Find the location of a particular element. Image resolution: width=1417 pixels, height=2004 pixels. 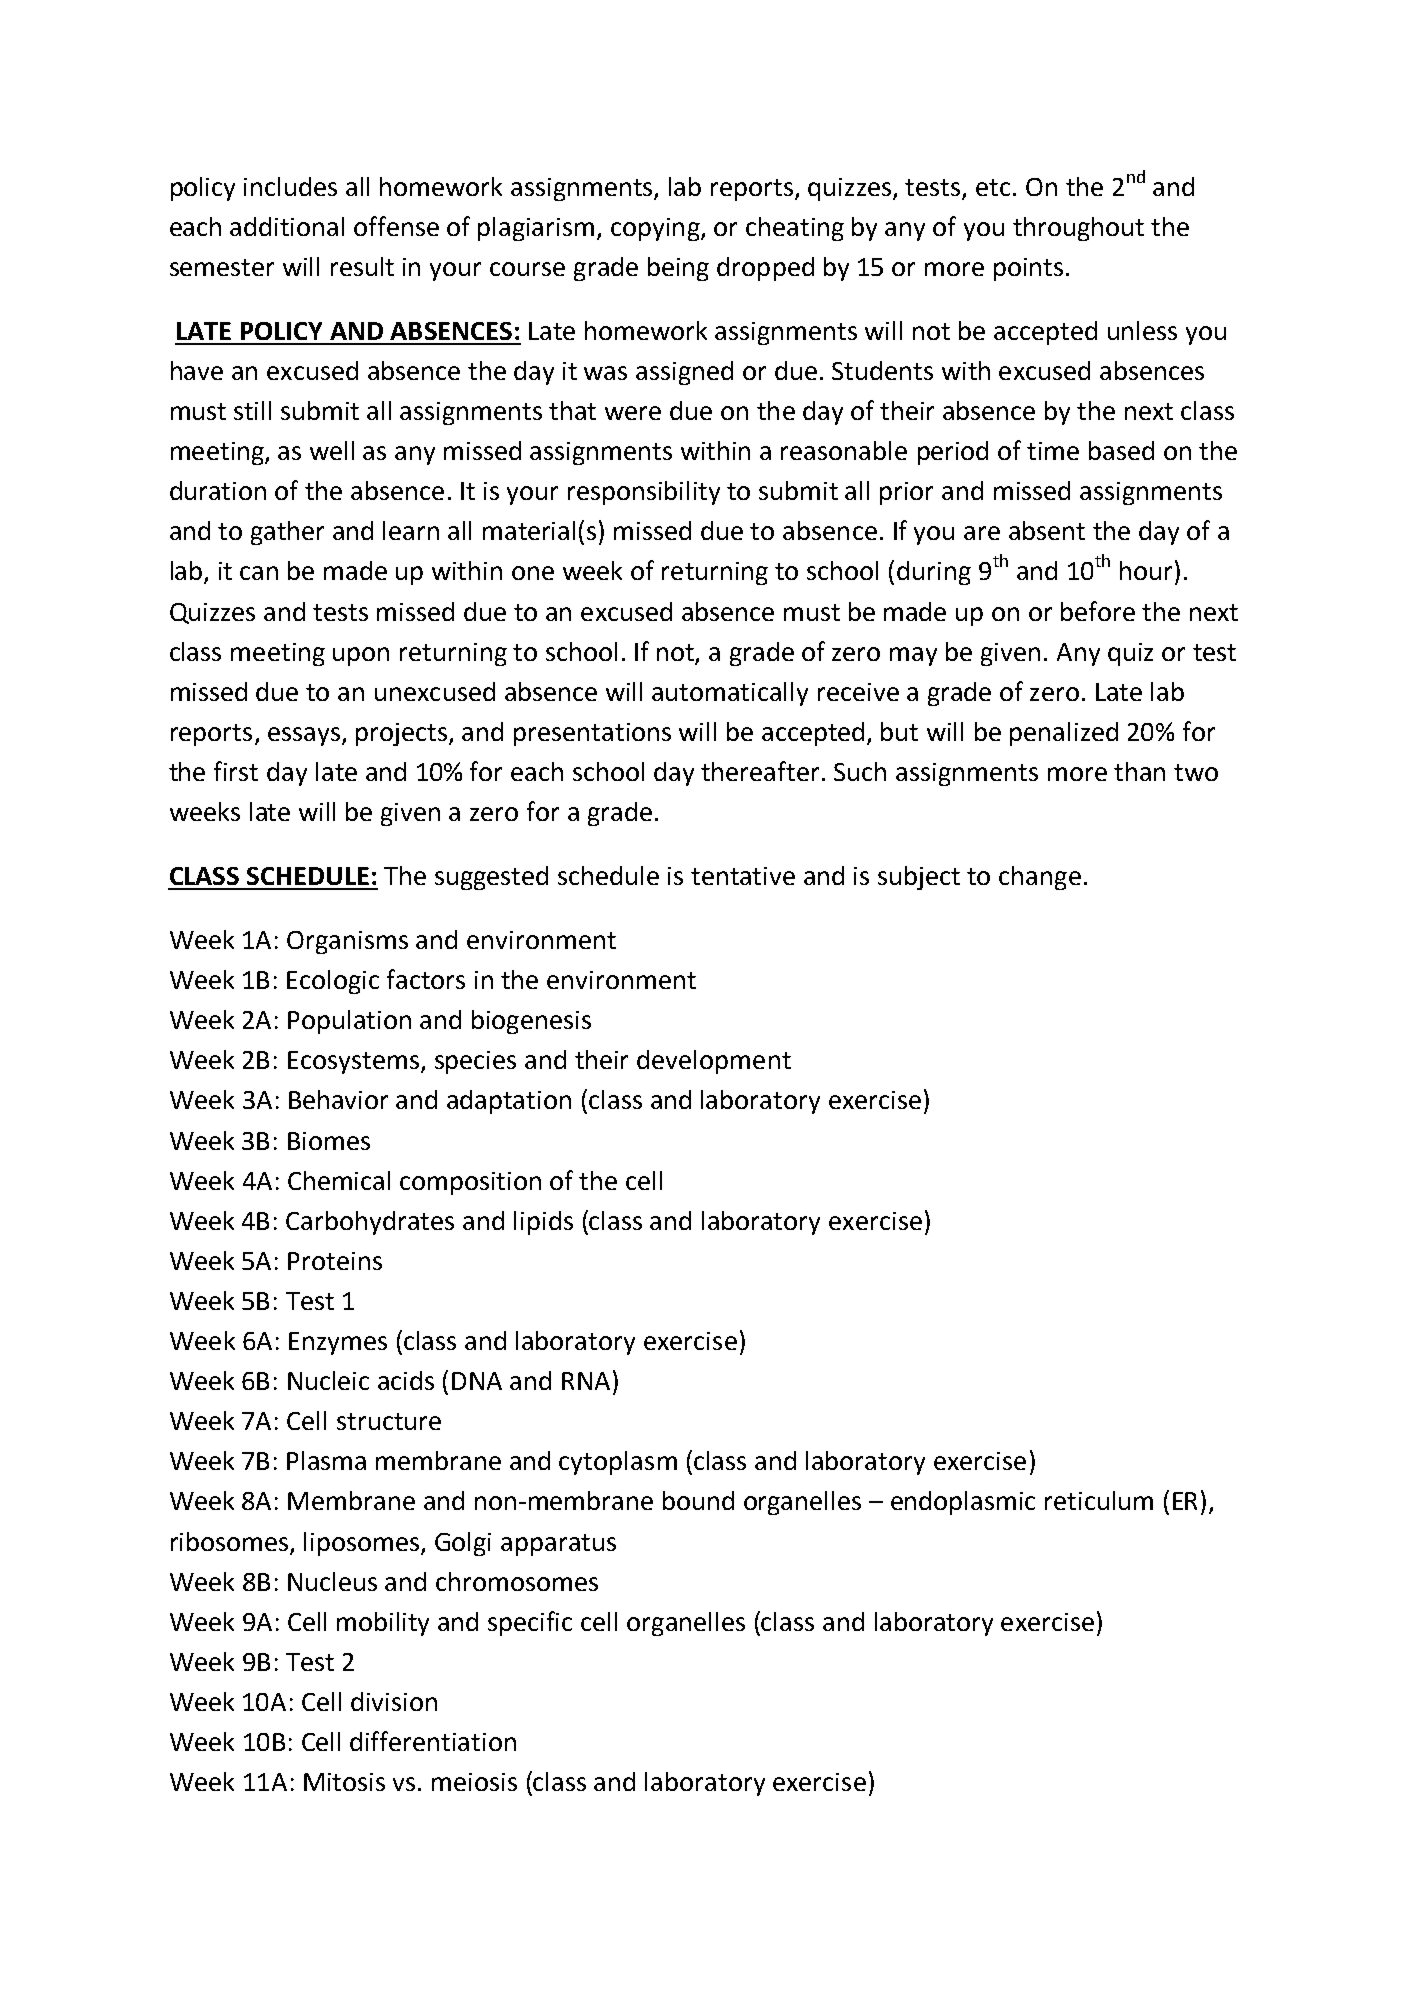

throughout is located at coordinates (1078, 229).
